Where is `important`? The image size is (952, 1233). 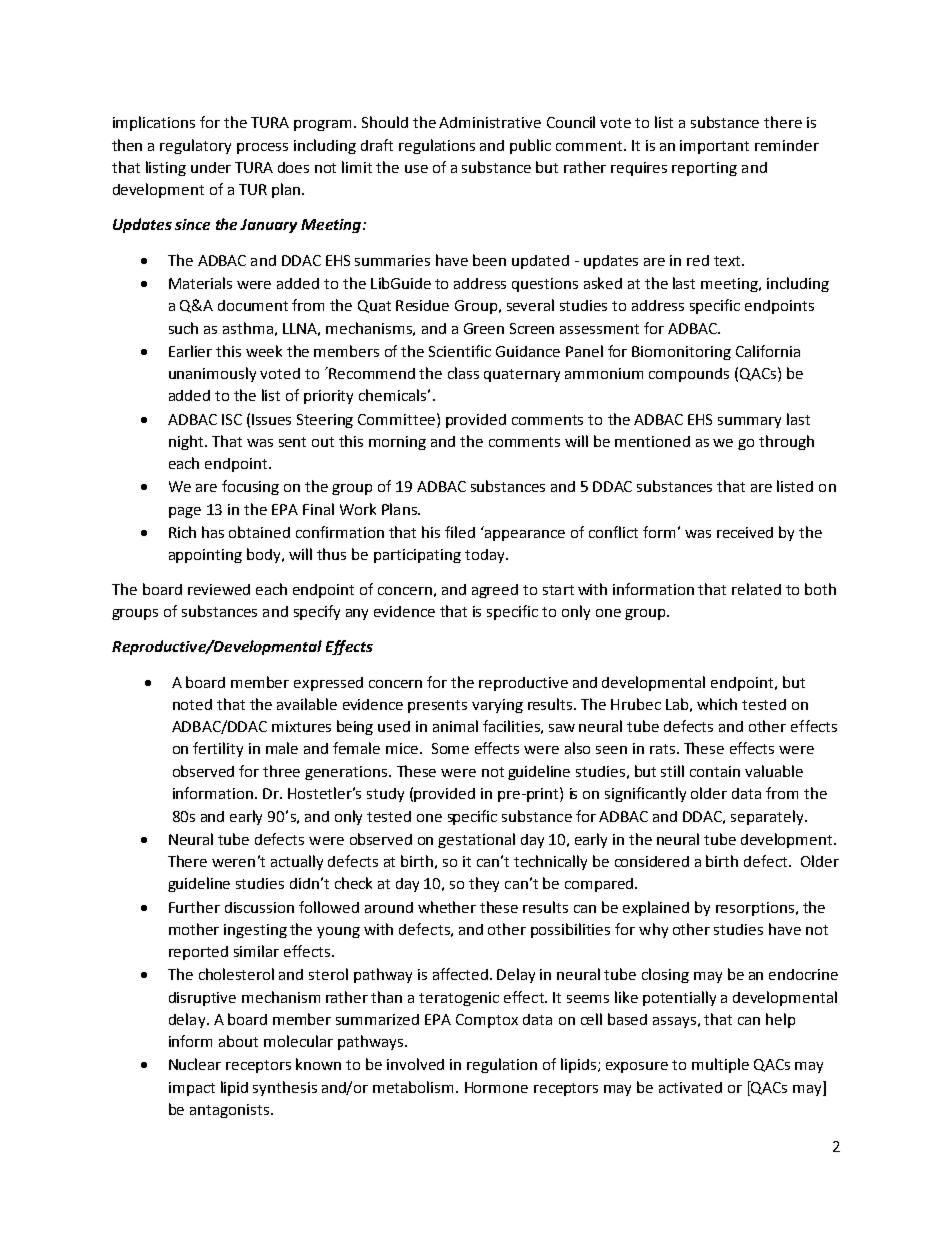 important is located at coordinates (714, 147).
